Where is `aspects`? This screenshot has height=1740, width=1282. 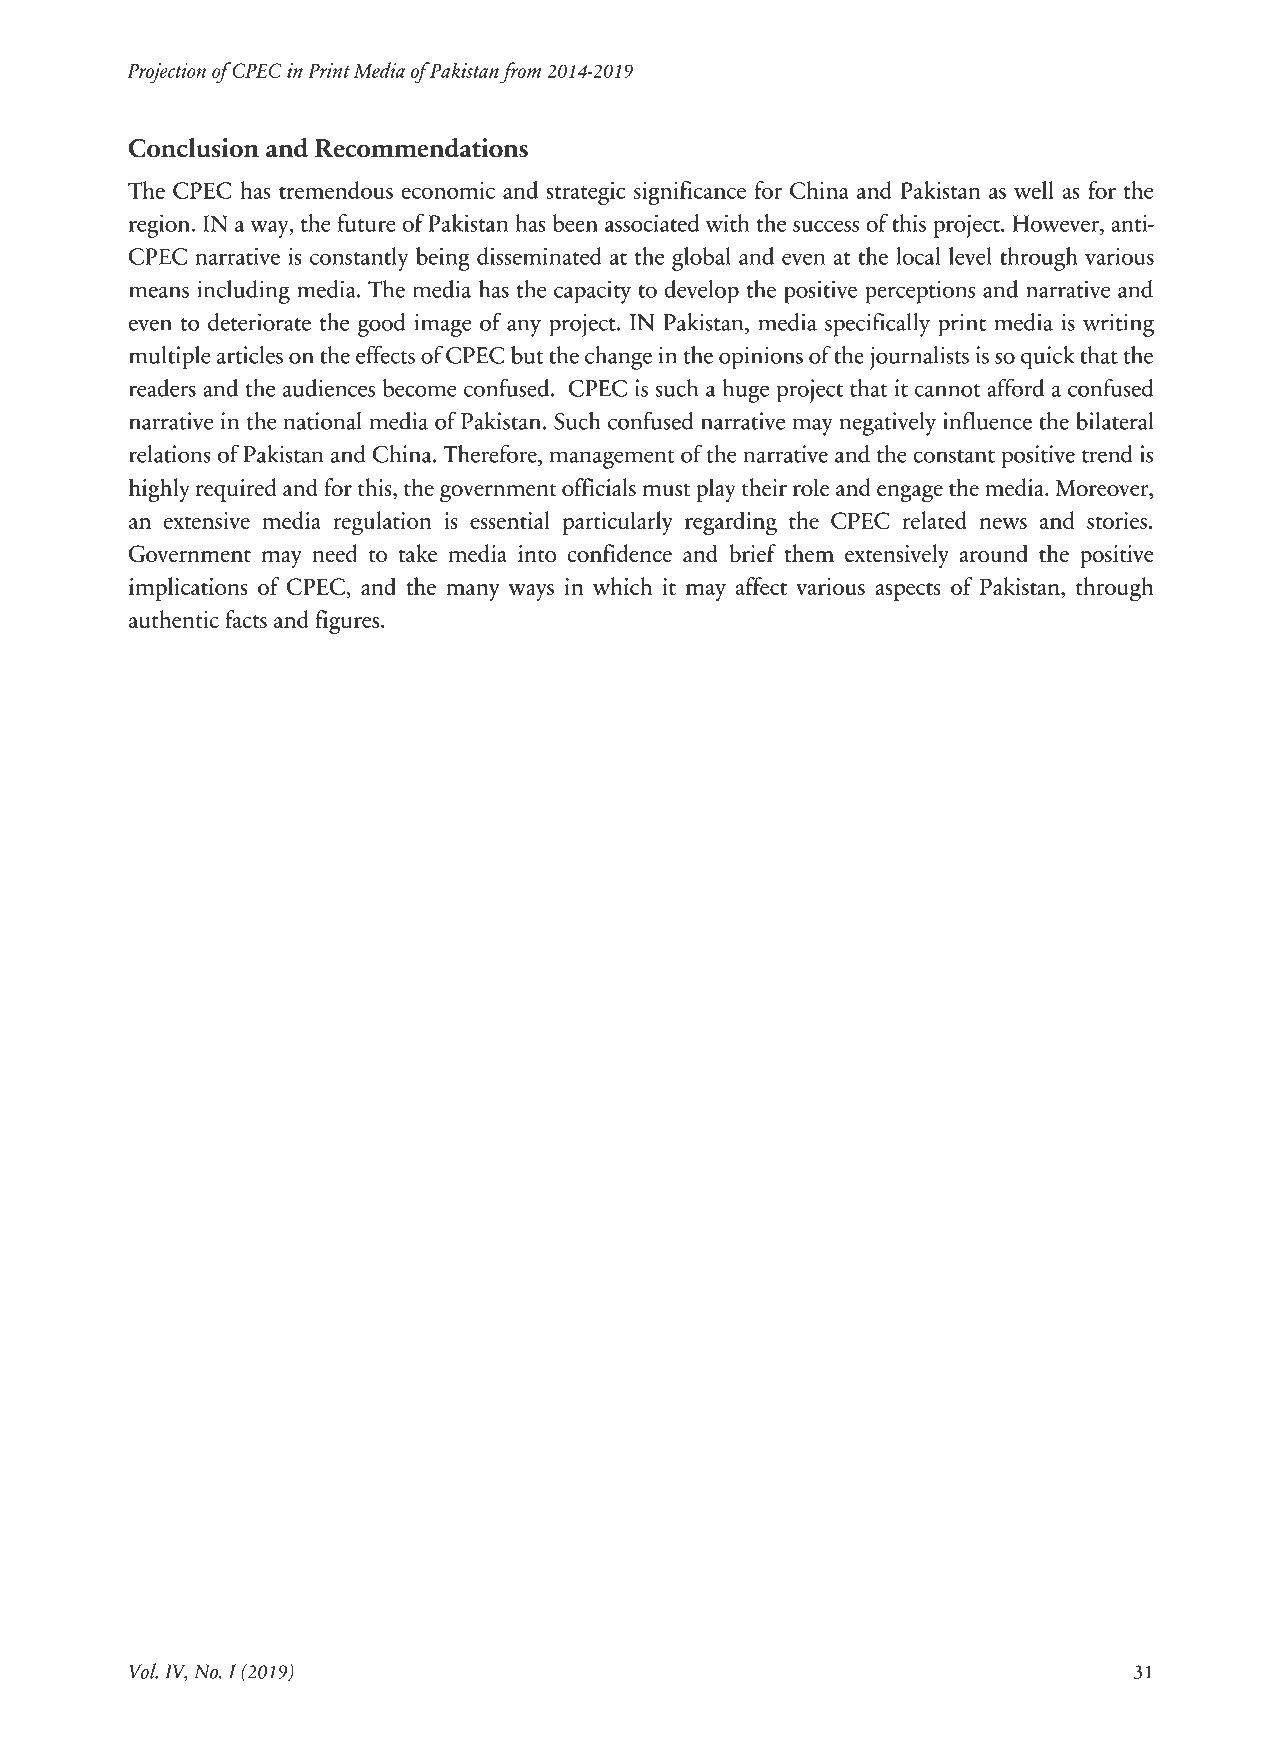 aspects is located at coordinates (908, 591).
